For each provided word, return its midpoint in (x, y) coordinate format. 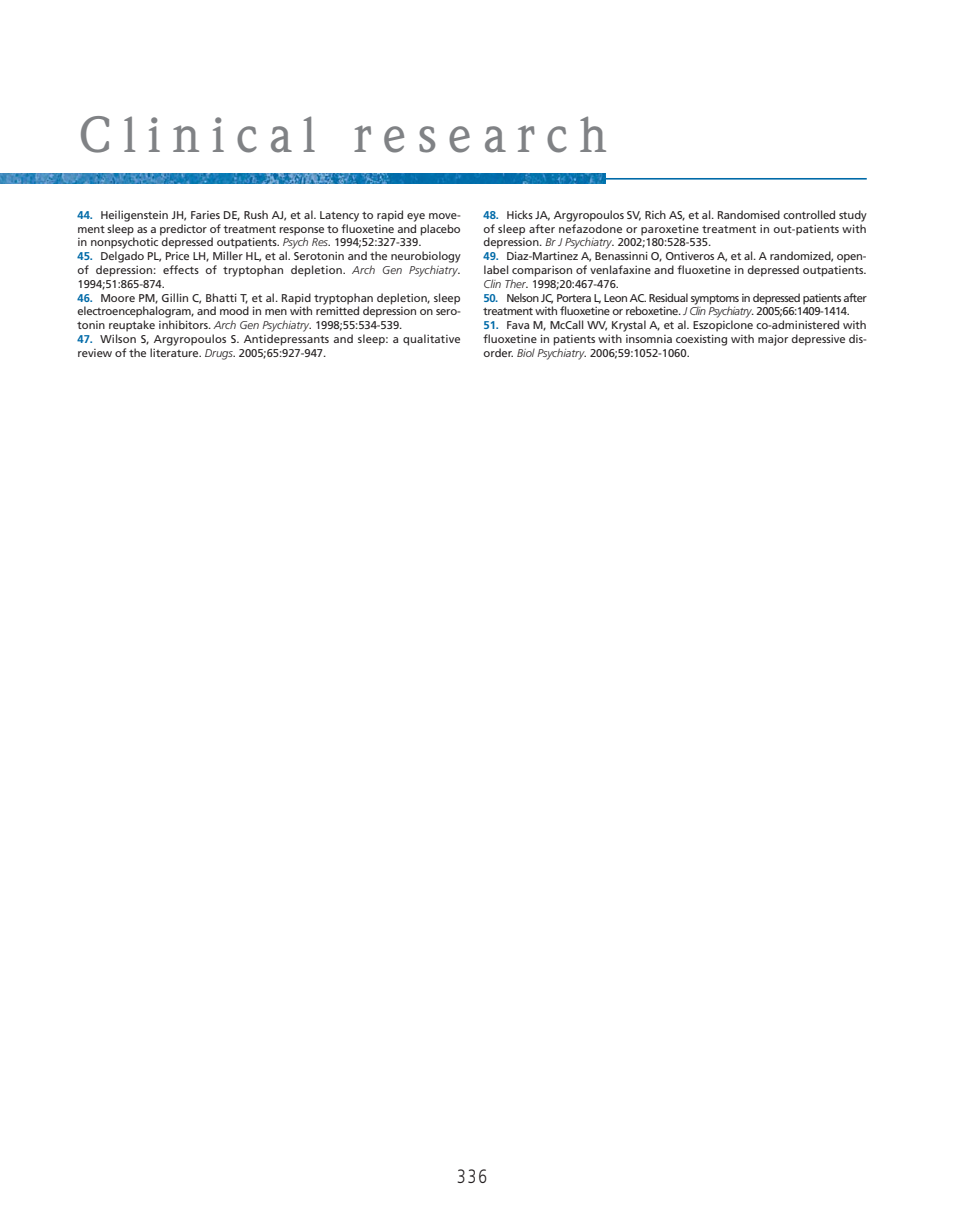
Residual (668, 297)
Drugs (220, 354)
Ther (516, 283)
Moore (118, 298)
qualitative (431, 340)
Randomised (749, 214)
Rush (256, 214)
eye (416, 217)
